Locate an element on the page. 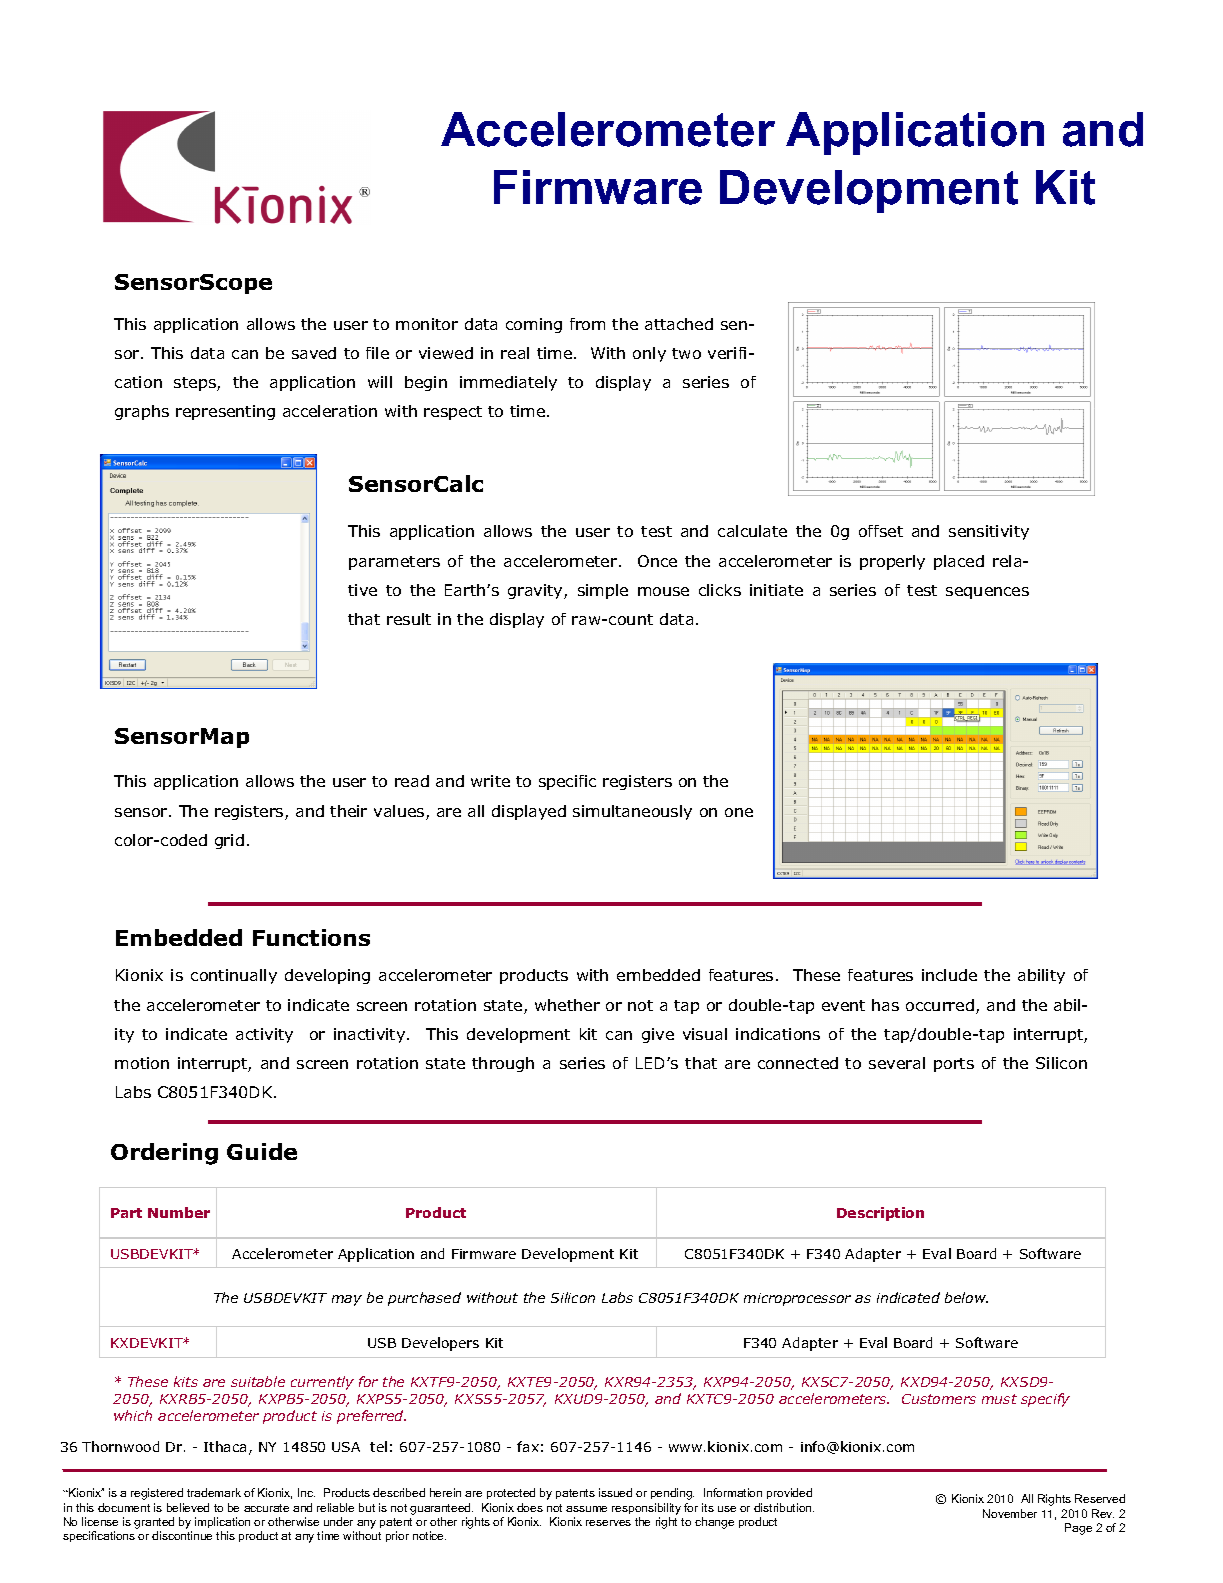  representing is located at coordinates (225, 412).
